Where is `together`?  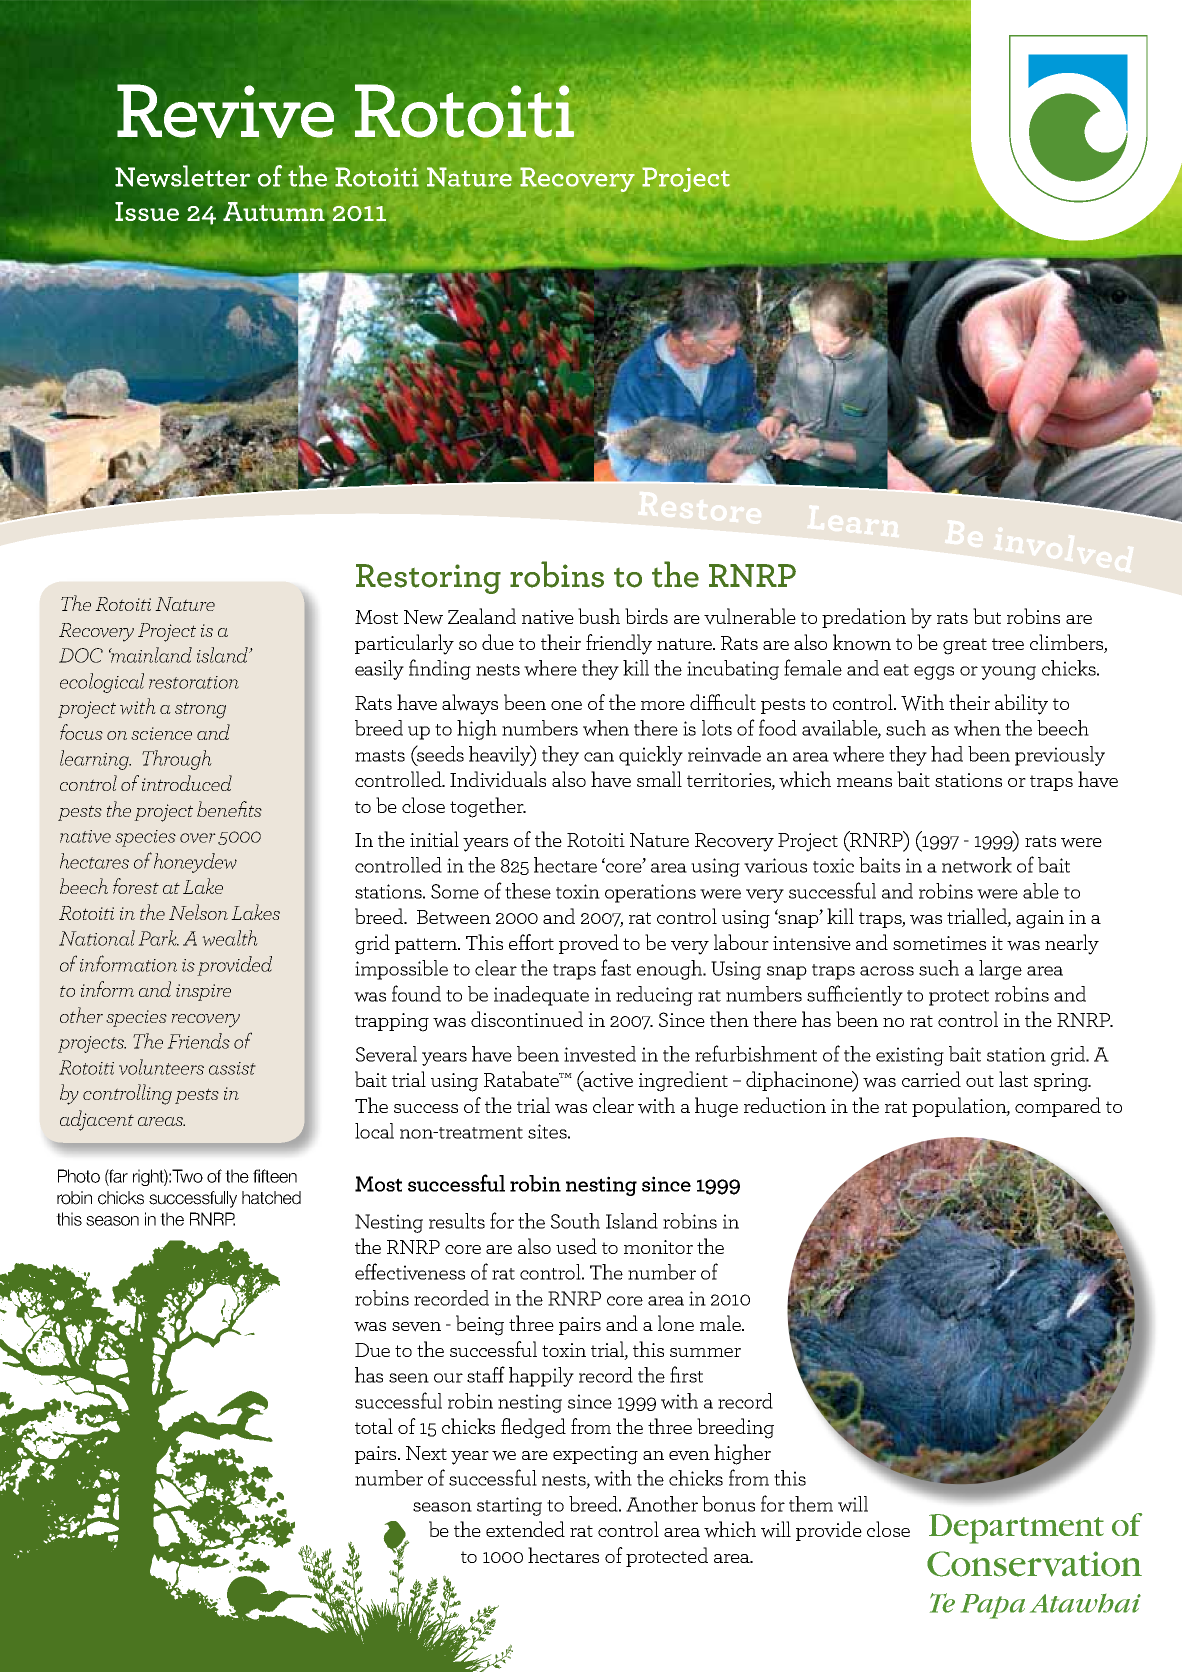
together is located at coordinates (488, 807).
